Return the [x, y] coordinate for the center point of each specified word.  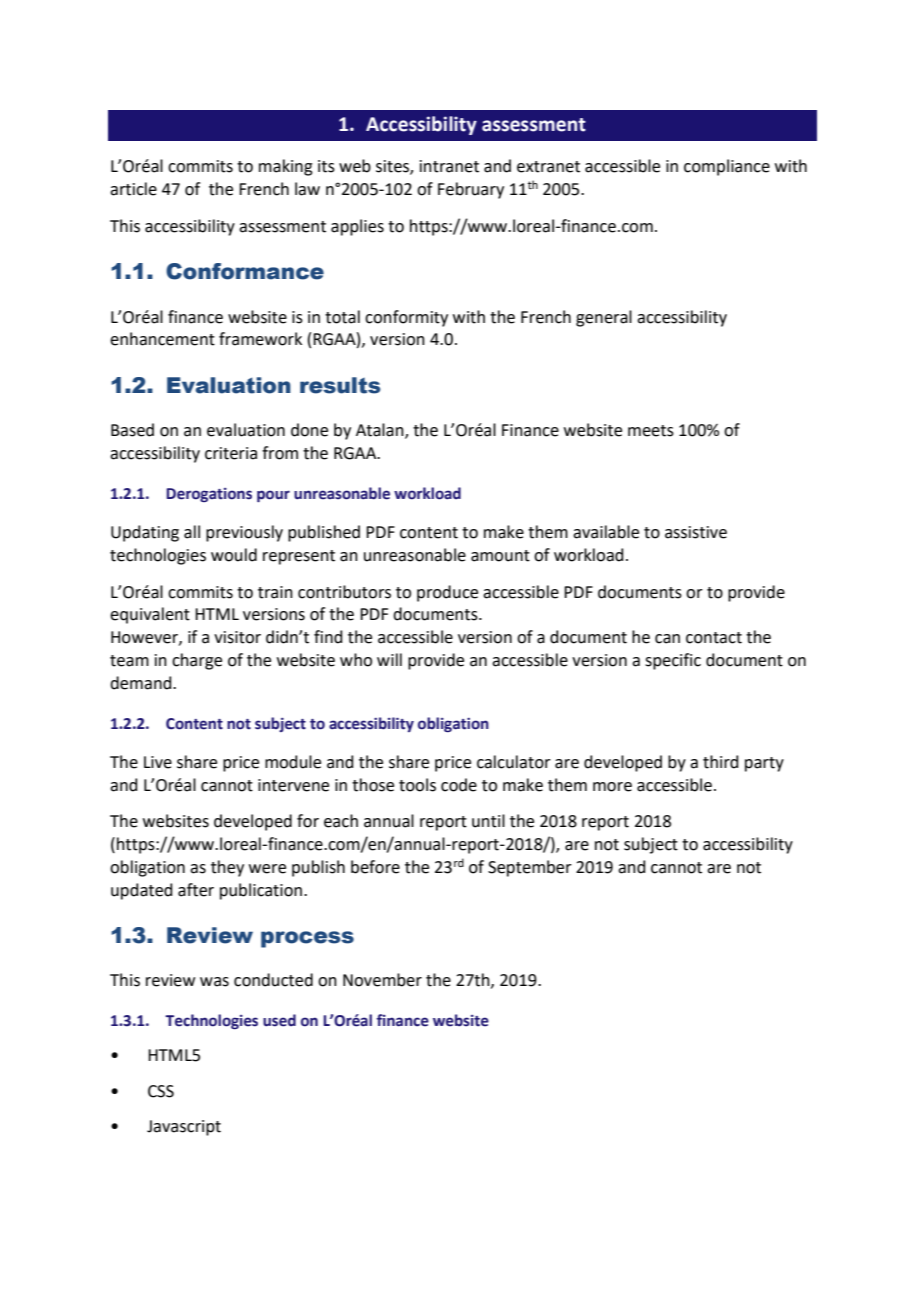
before [375, 867]
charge [197, 661]
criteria [231, 453]
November [382, 980]
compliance [727, 167]
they [227, 868]
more [612, 787]
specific [673, 661]
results [340, 385]
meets [651, 431]
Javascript [184, 1128]
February [471, 190]
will [389, 659]
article [133, 189]
